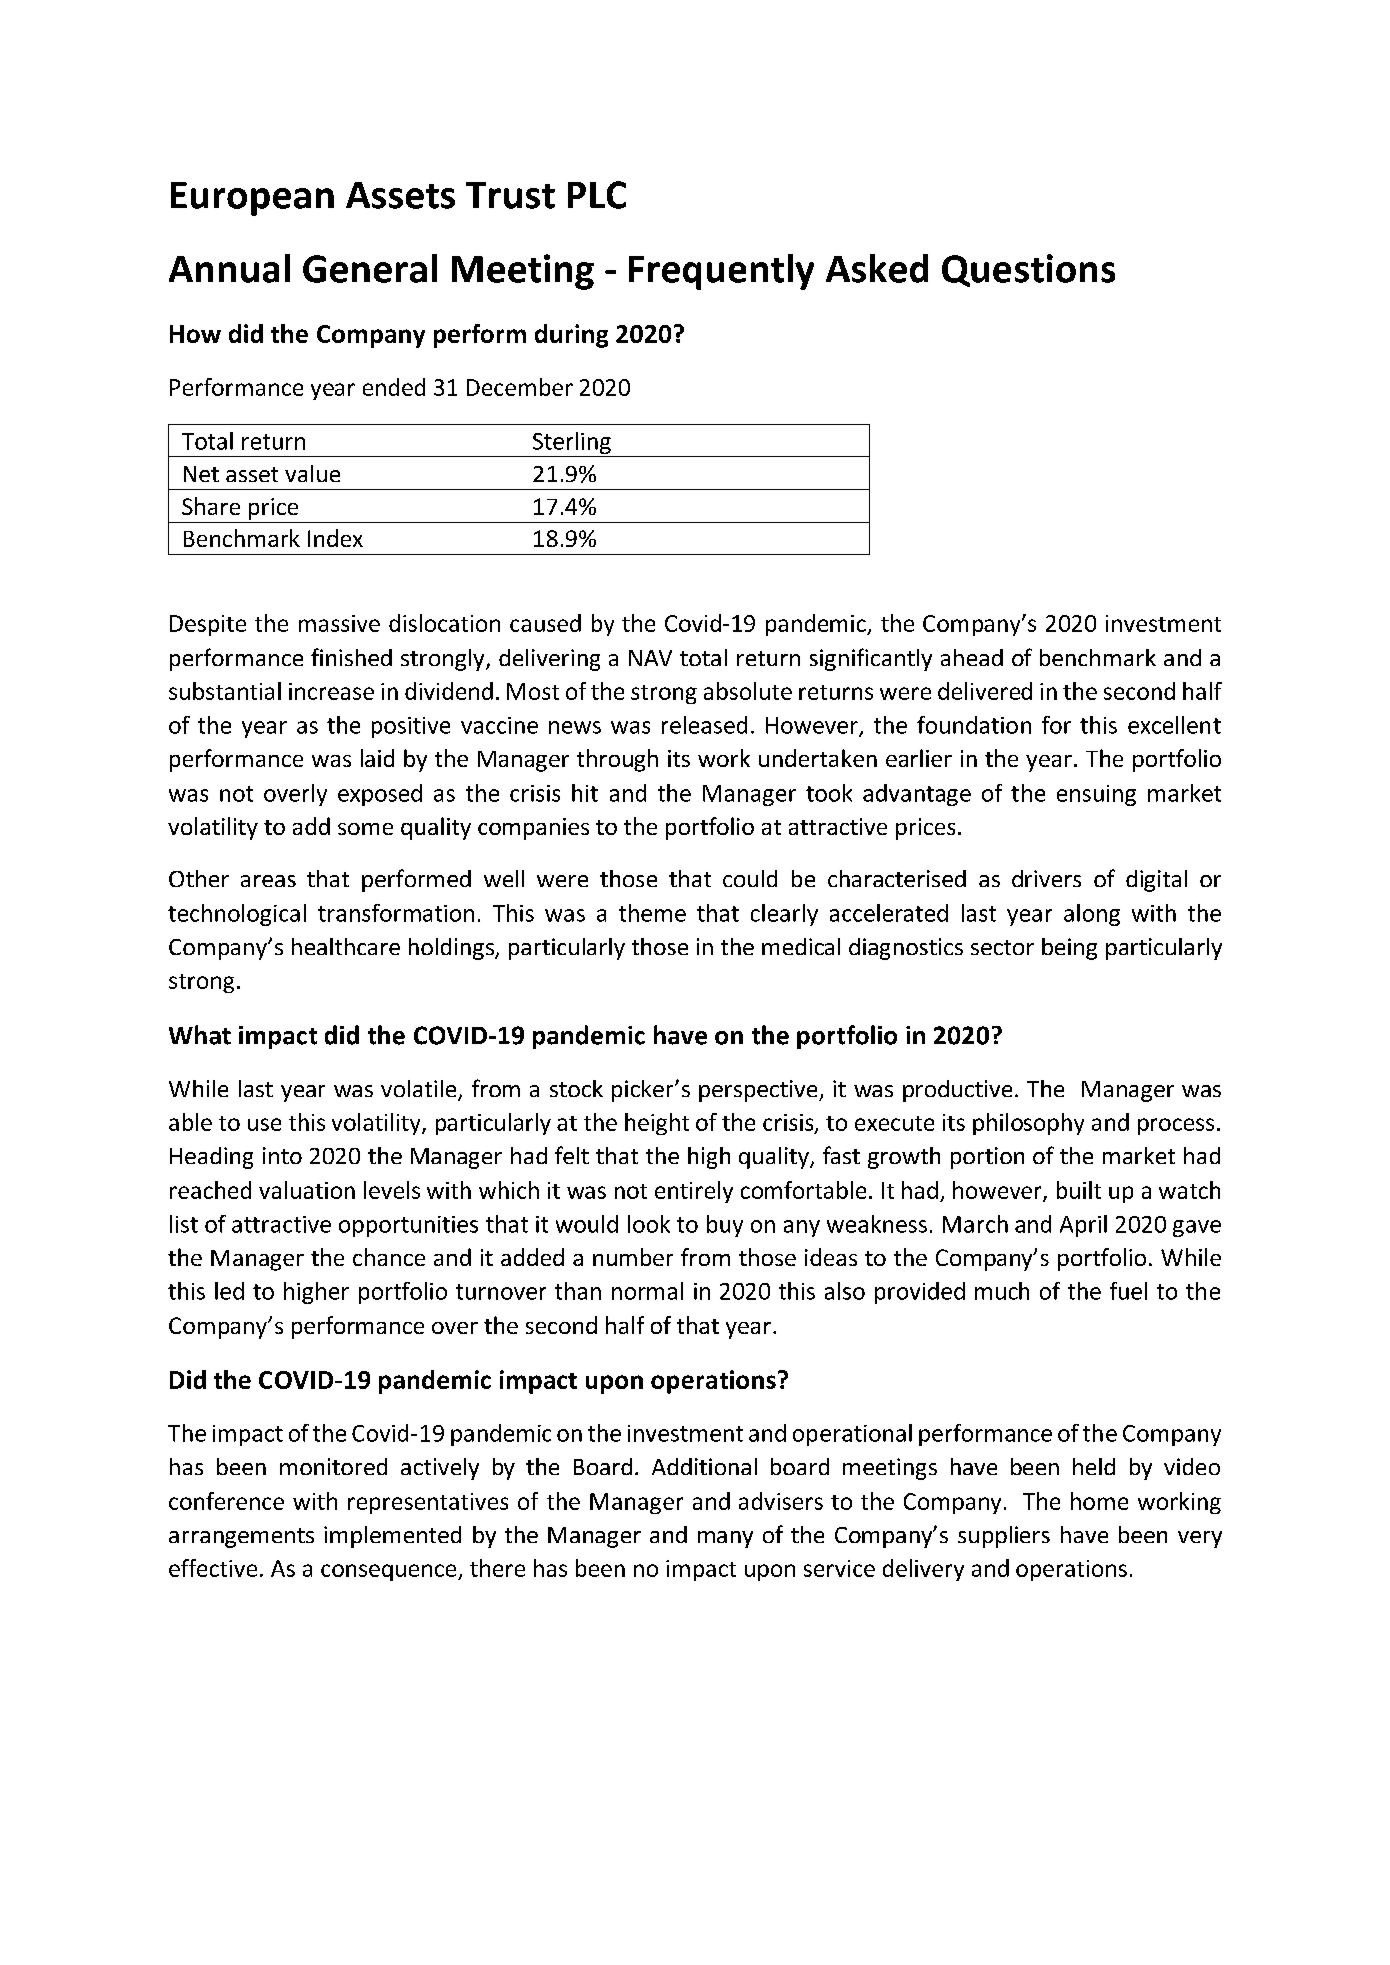 This screenshot has height=1965, width=1390. Describe the element at coordinates (335, 538) in the screenshot. I see `Index` at that location.
